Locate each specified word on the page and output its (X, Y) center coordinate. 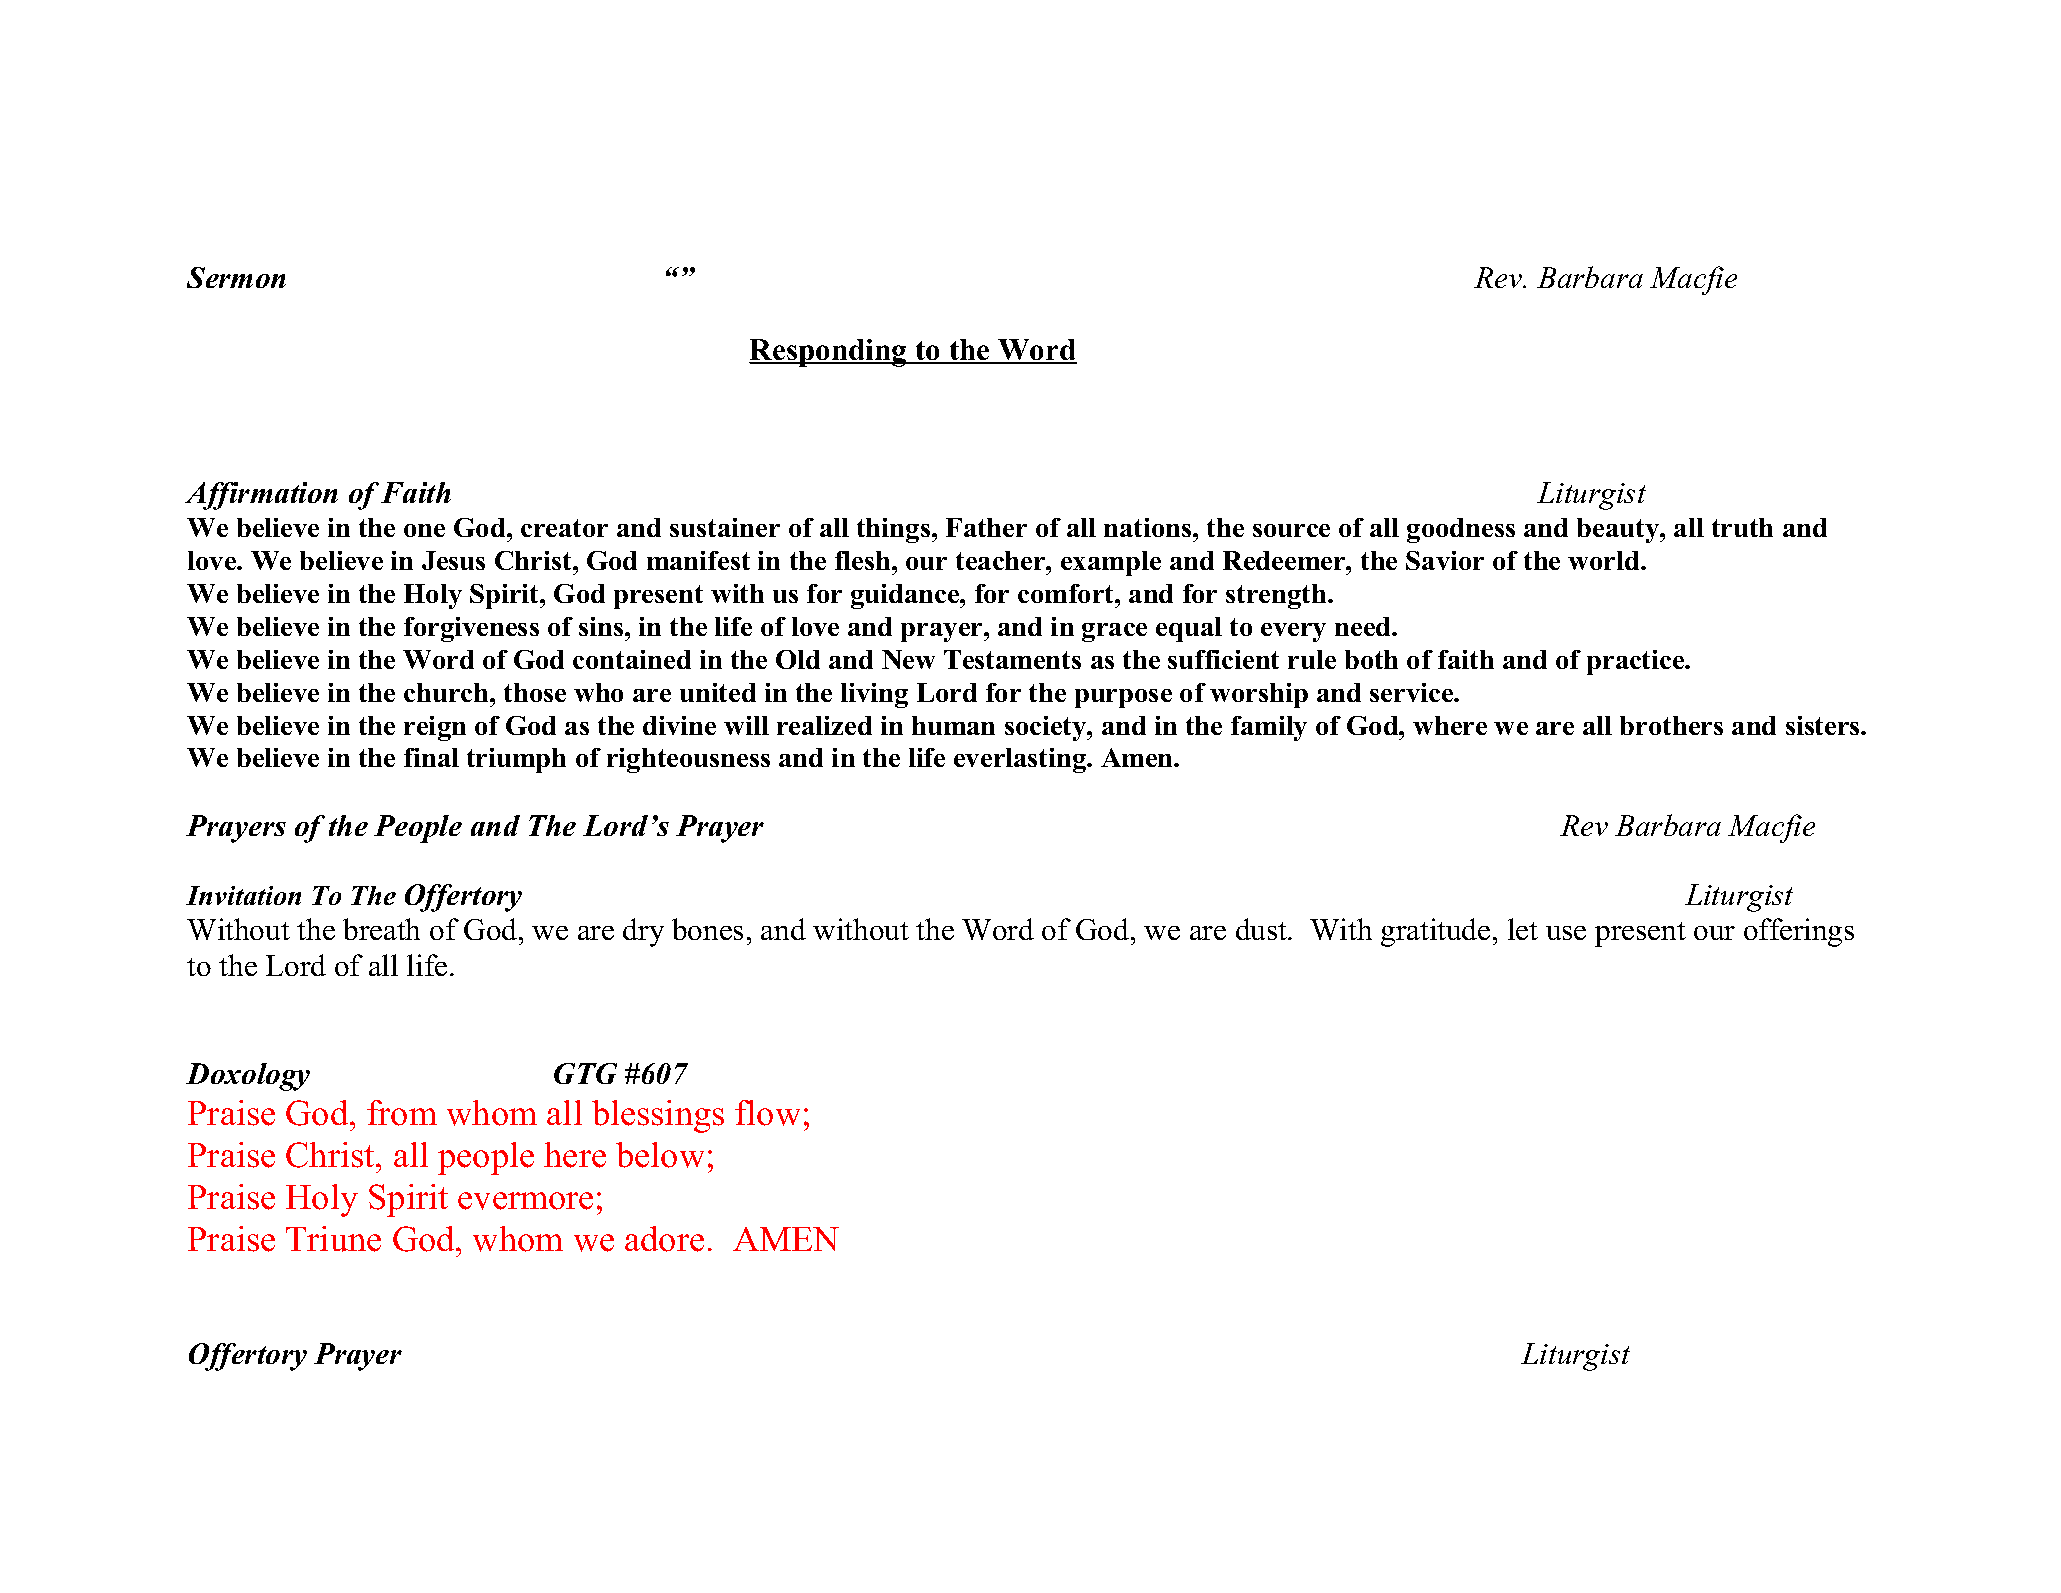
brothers (1671, 725)
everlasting (1021, 760)
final (431, 757)
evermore (525, 1201)
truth (1742, 527)
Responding (829, 353)
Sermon (236, 277)
